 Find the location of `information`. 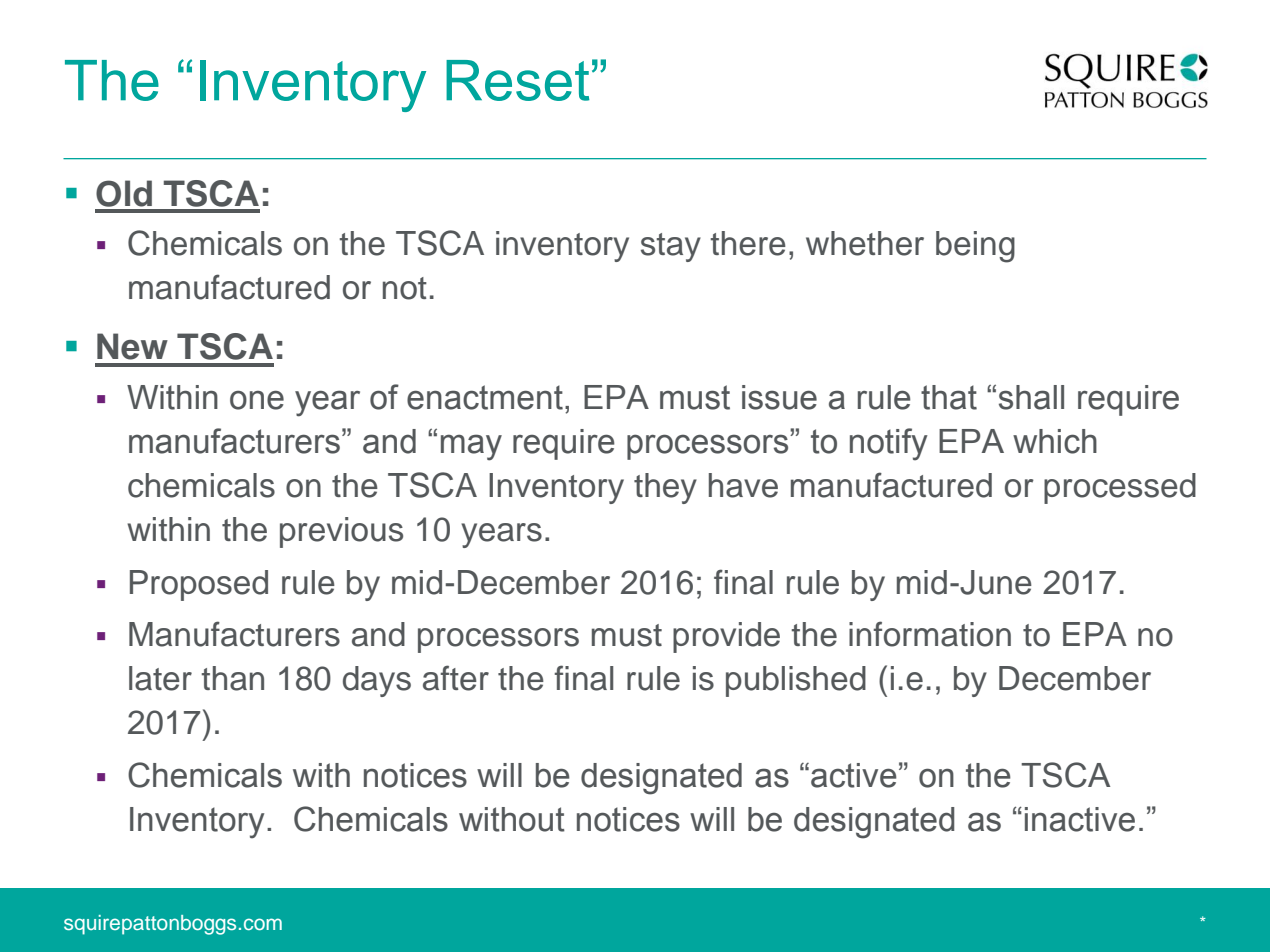

information is located at coordinates (930, 634).
